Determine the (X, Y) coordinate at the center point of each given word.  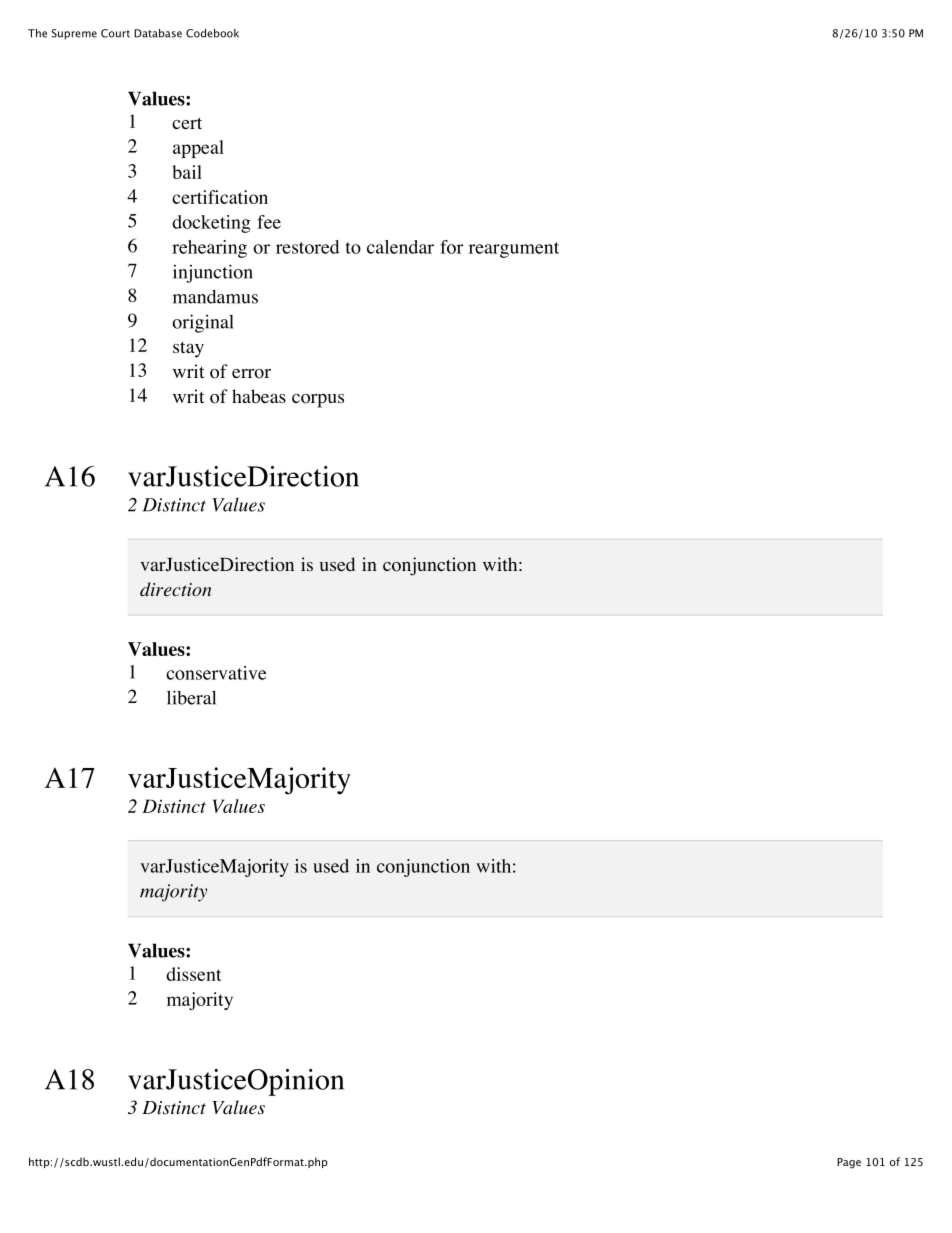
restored (308, 247)
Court (115, 33)
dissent (194, 974)
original (203, 323)
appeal (198, 149)
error (251, 374)
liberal (191, 697)
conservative (216, 673)
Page (849, 1163)
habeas (259, 396)
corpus (318, 401)
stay (188, 350)
